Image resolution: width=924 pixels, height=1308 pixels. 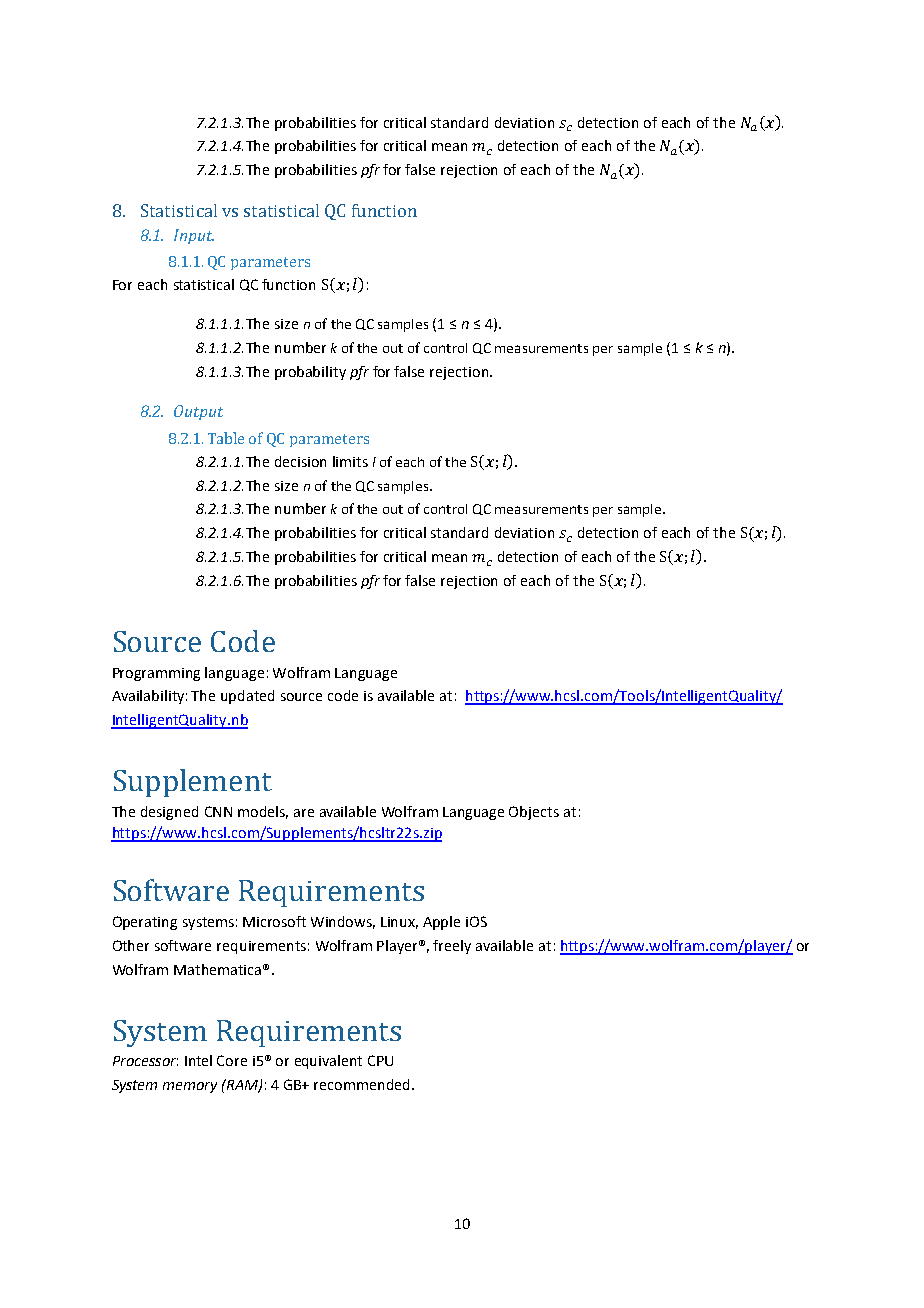 What do you see at coordinates (156, 674) in the screenshot?
I see `Programming` at bounding box center [156, 674].
